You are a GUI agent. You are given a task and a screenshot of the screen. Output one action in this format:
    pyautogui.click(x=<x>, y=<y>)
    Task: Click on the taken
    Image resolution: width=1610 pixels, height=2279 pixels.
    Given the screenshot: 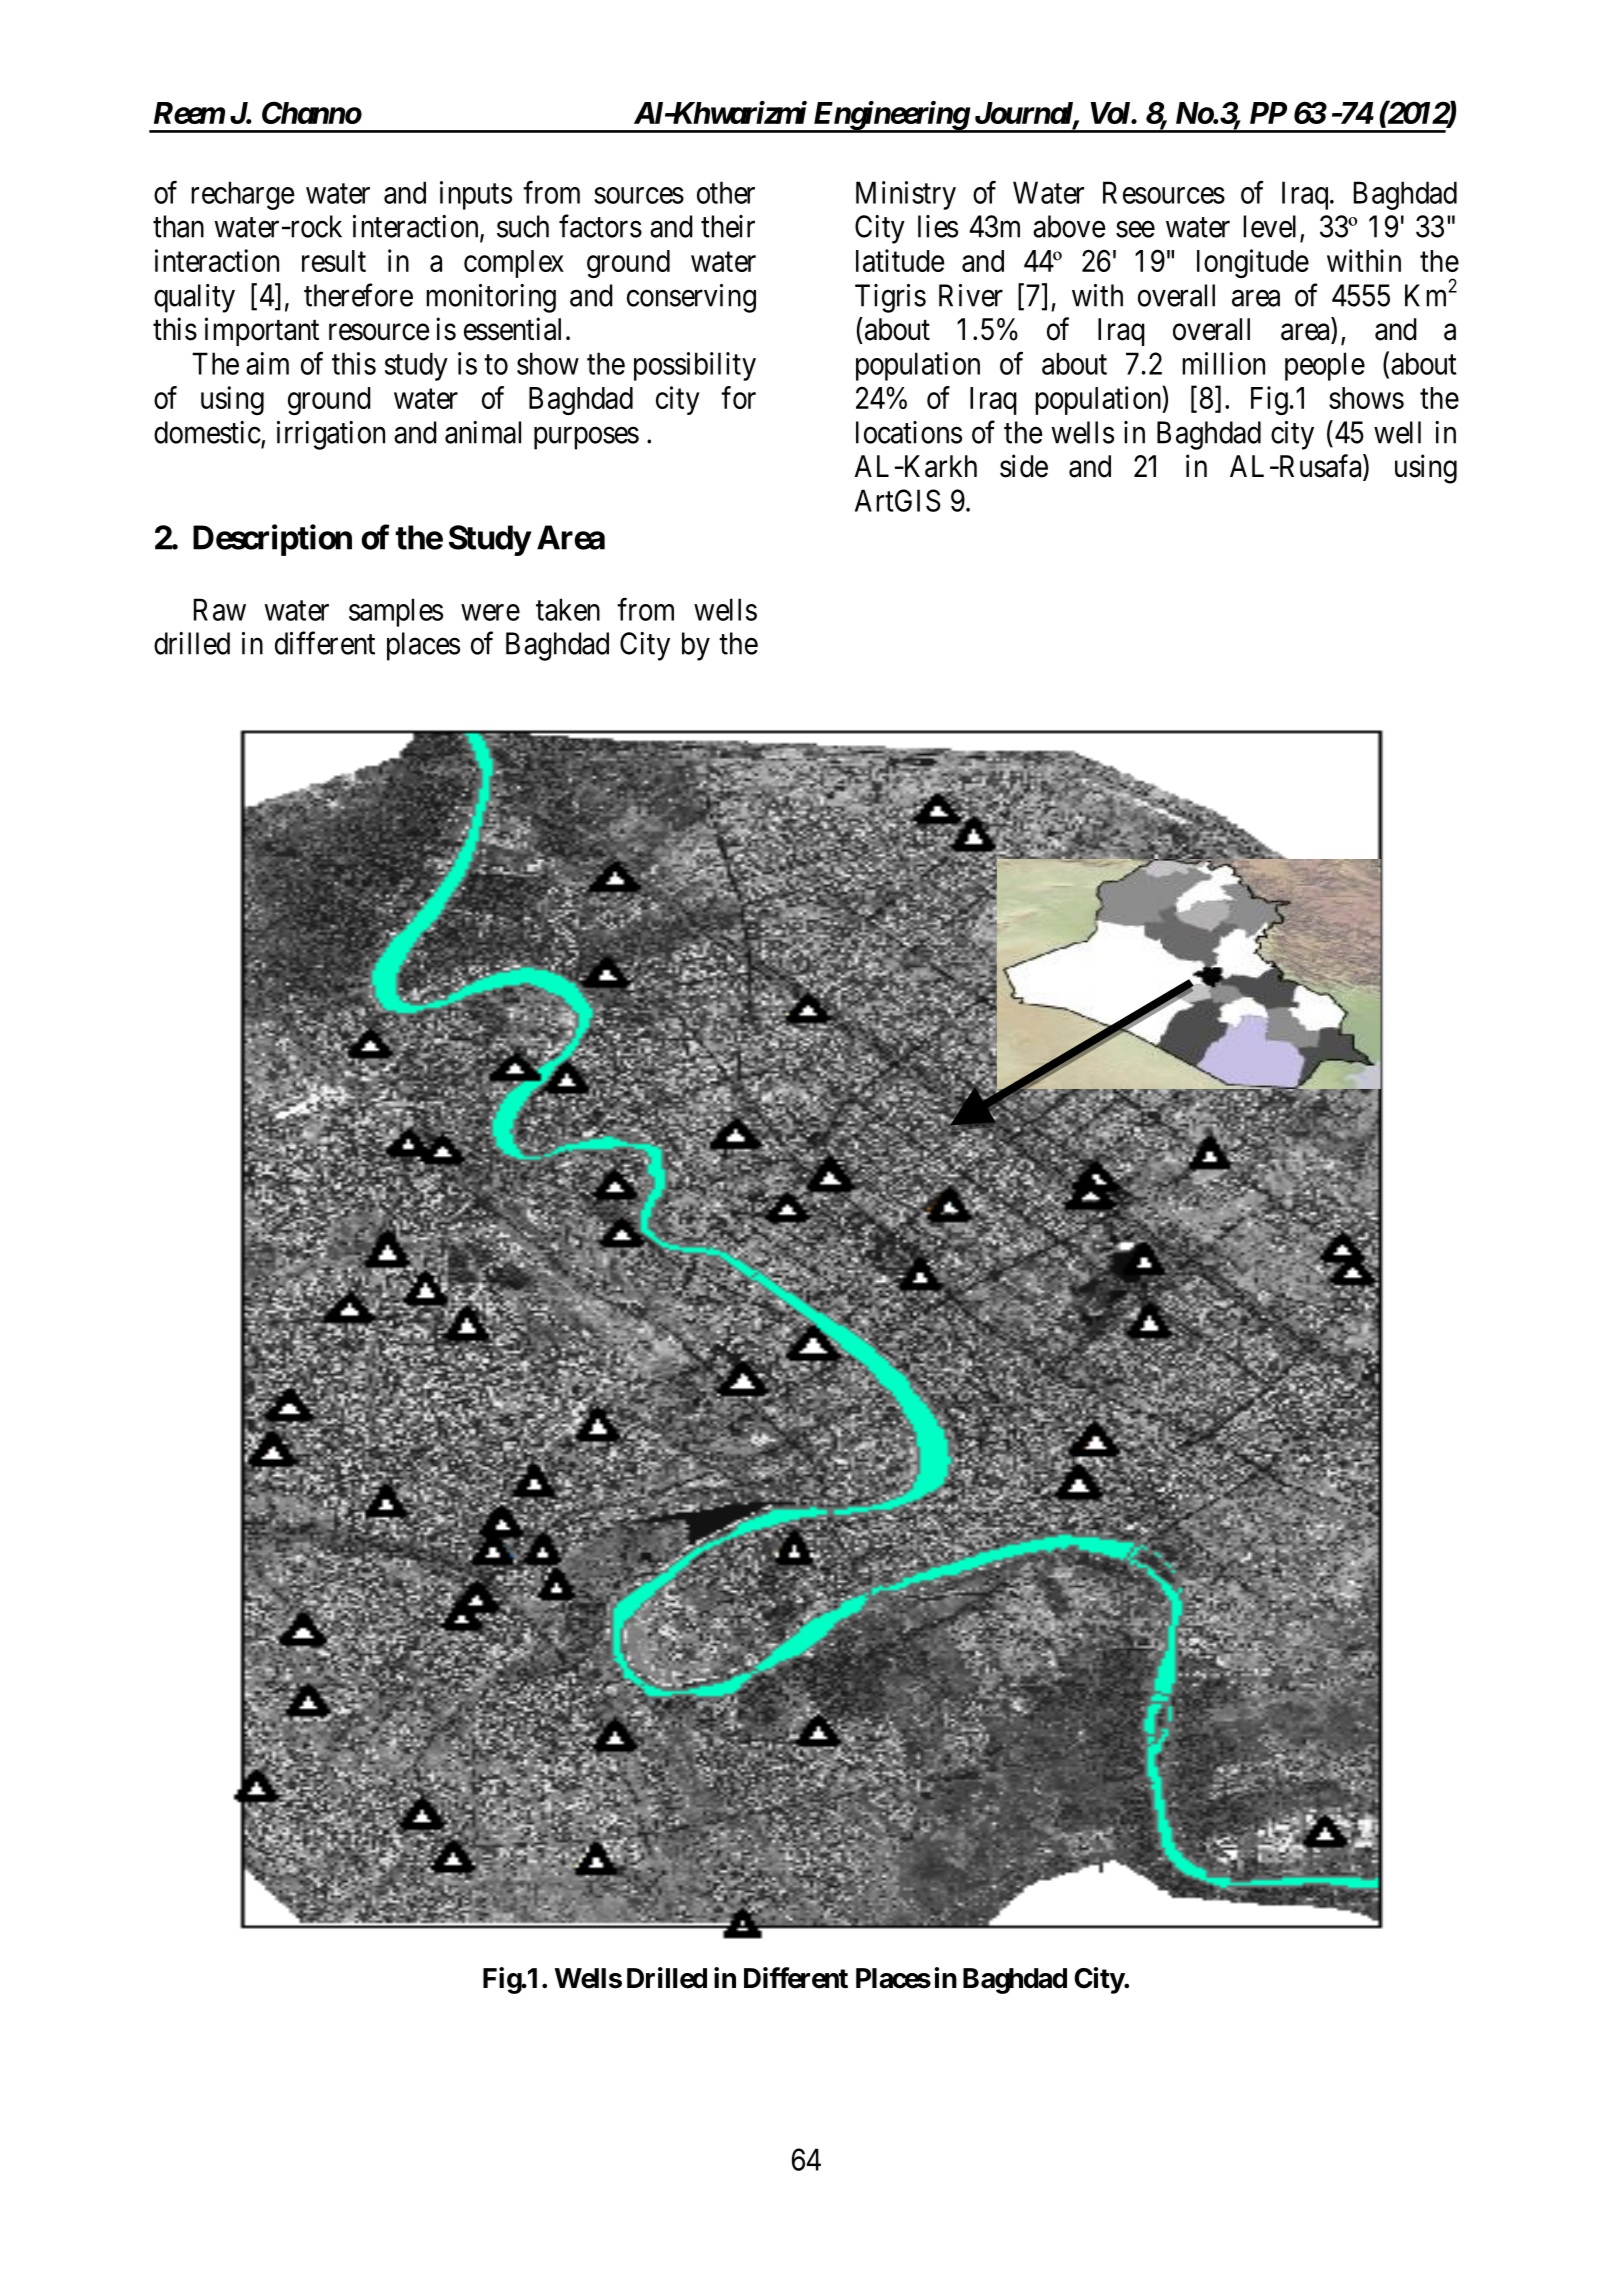 What is the action you would take?
    pyautogui.click(x=568, y=609)
